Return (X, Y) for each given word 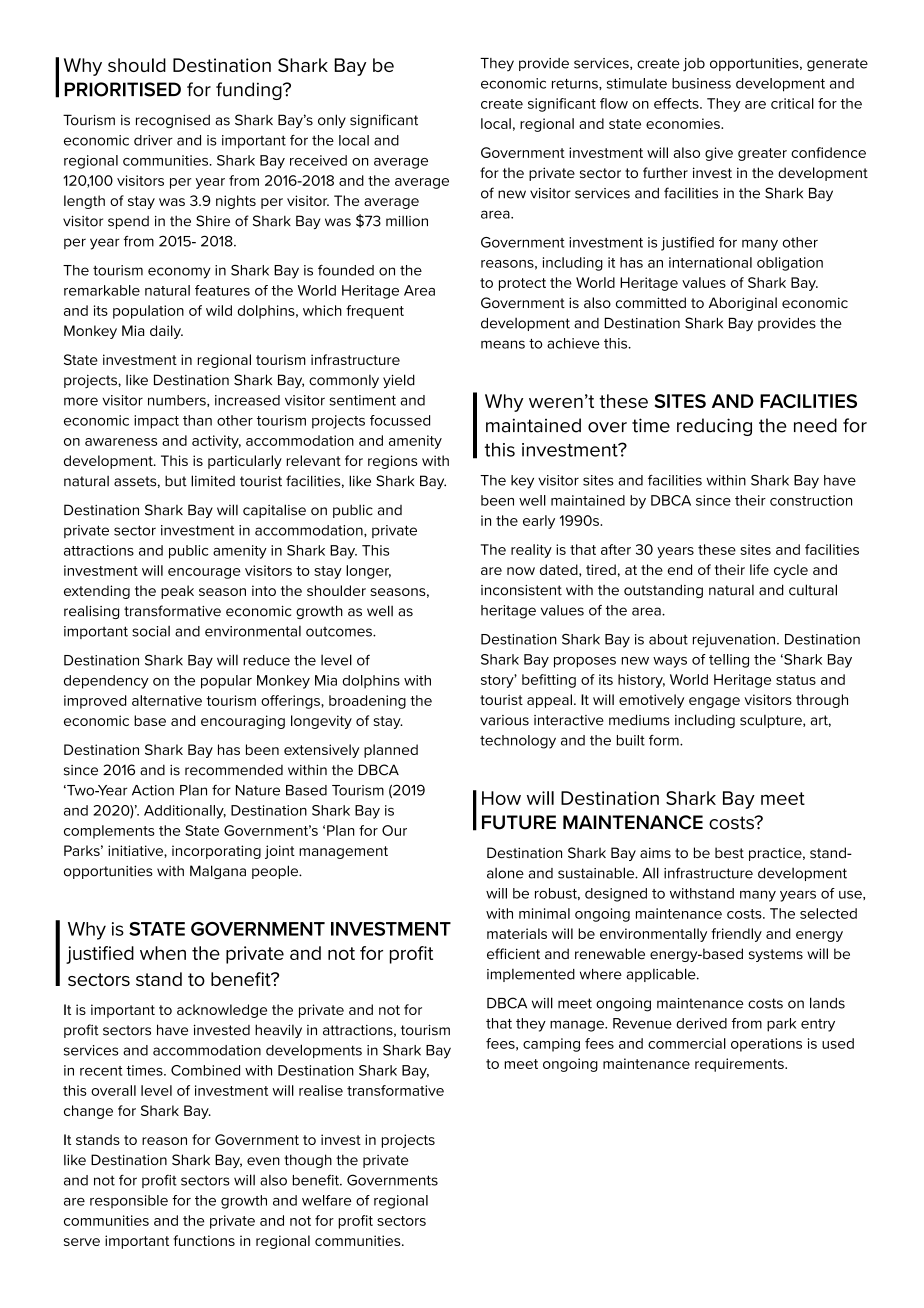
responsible (129, 1202)
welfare (326, 1200)
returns (576, 84)
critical (792, 103)
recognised (173, 121)
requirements (740, 1065)
